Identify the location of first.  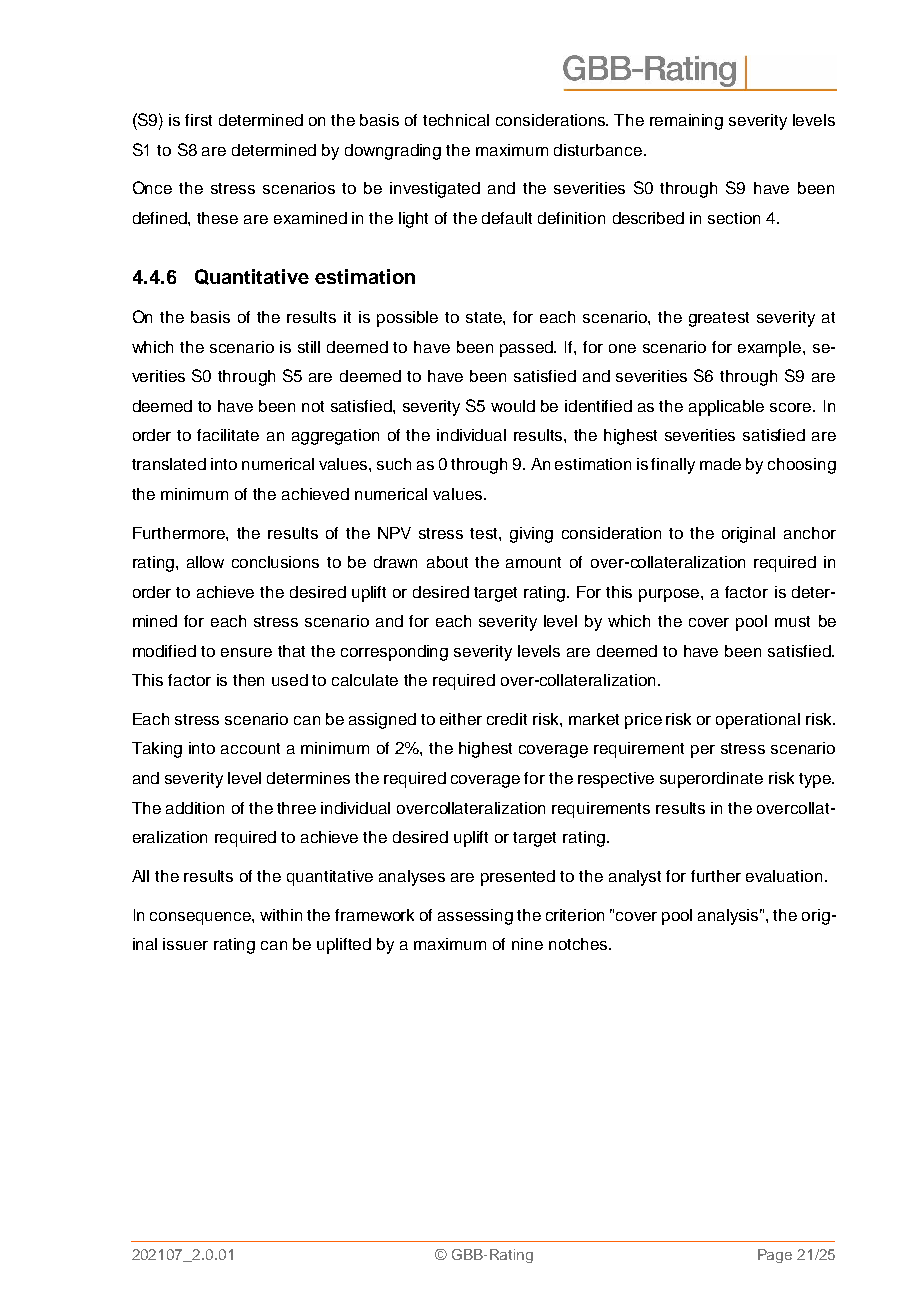
(198, 120).
